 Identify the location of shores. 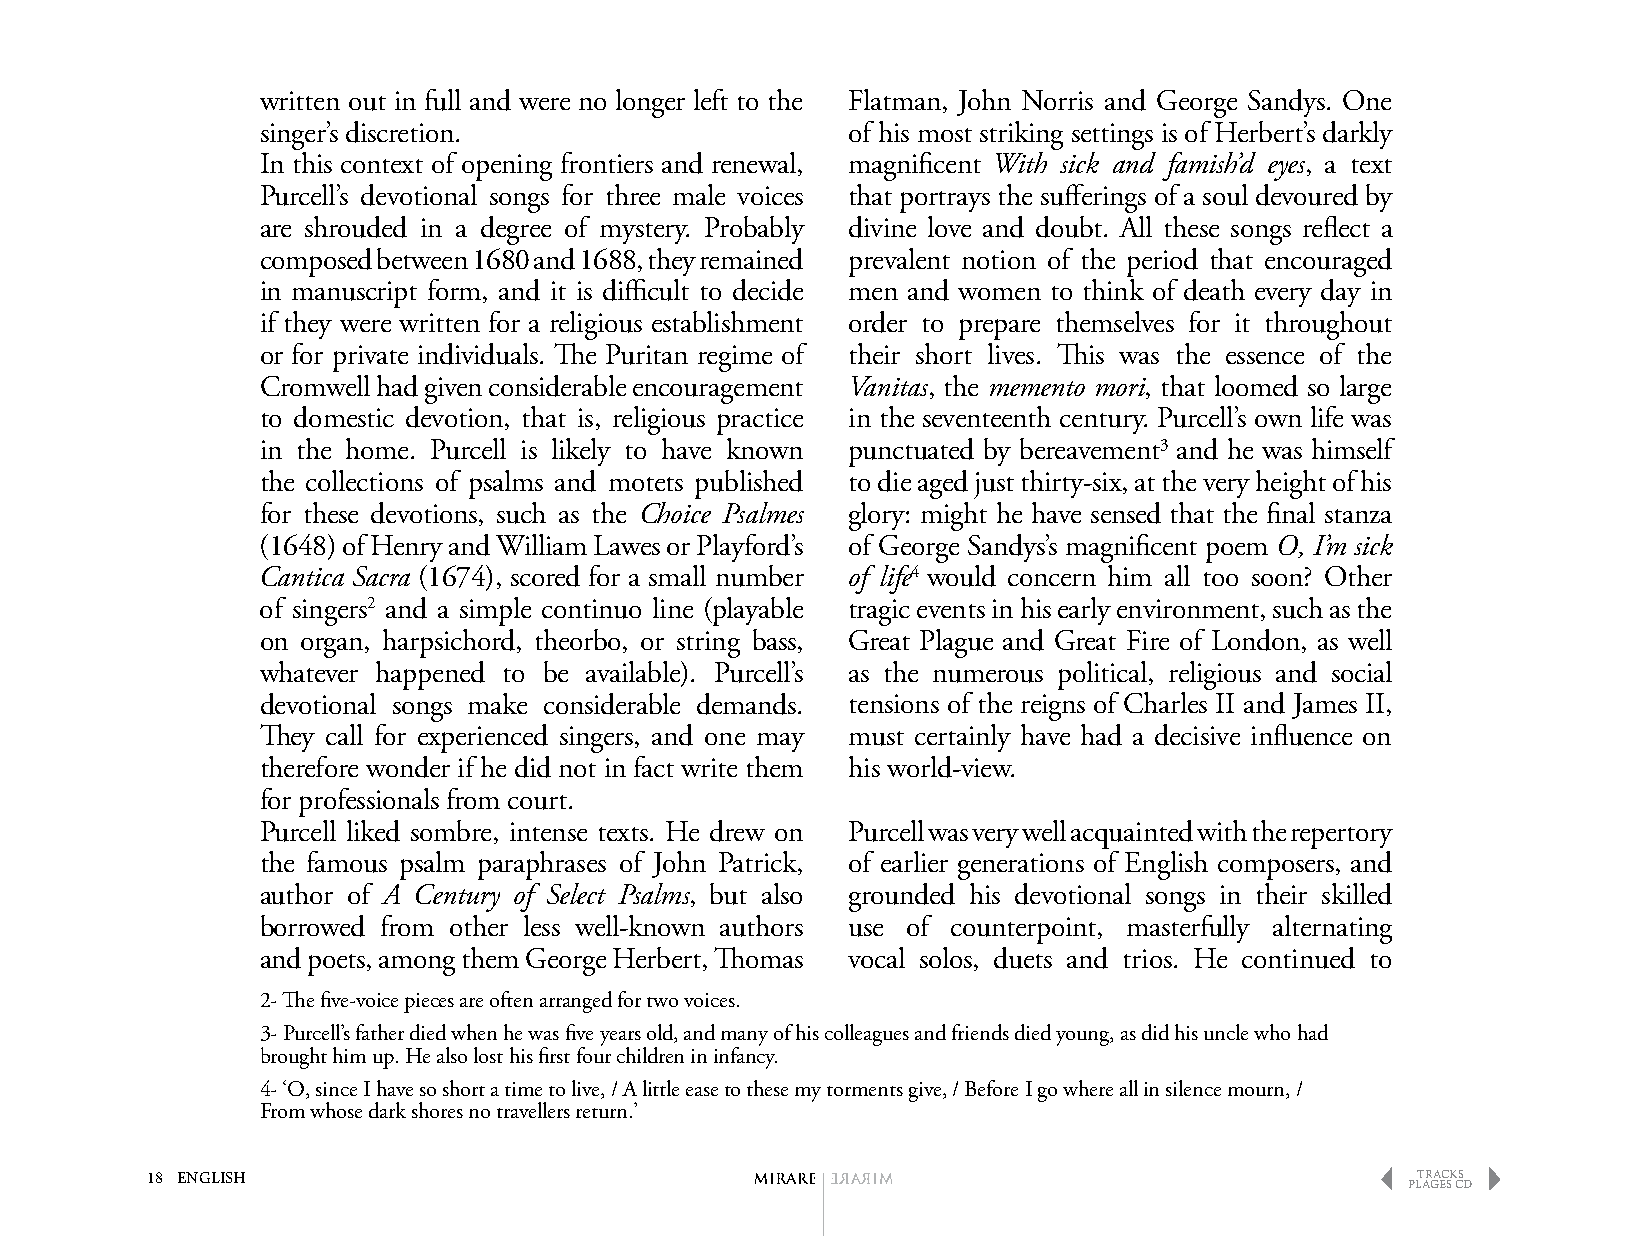
(437, 1110).
